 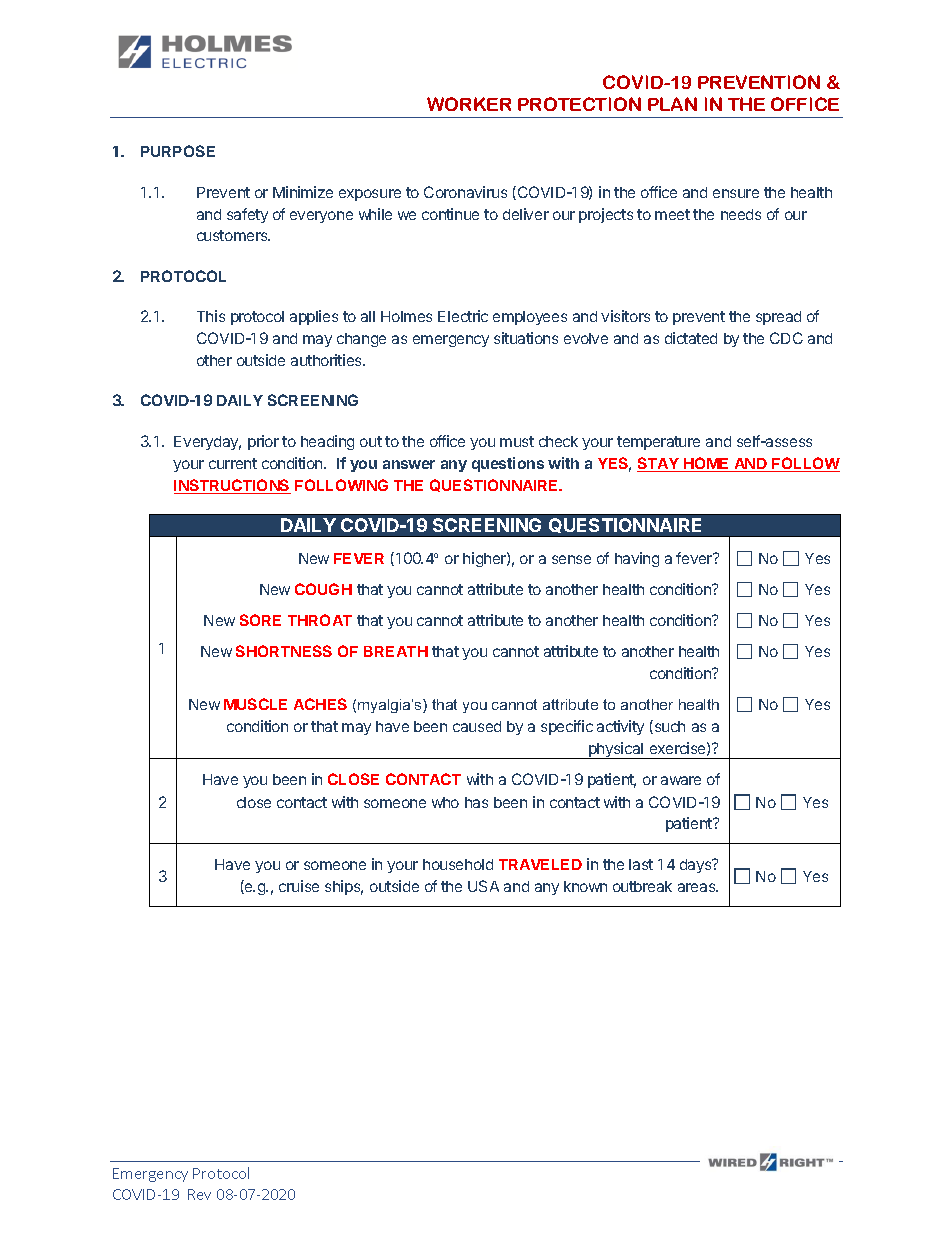 I want to click on authorities, so click(x=327, y=360).
